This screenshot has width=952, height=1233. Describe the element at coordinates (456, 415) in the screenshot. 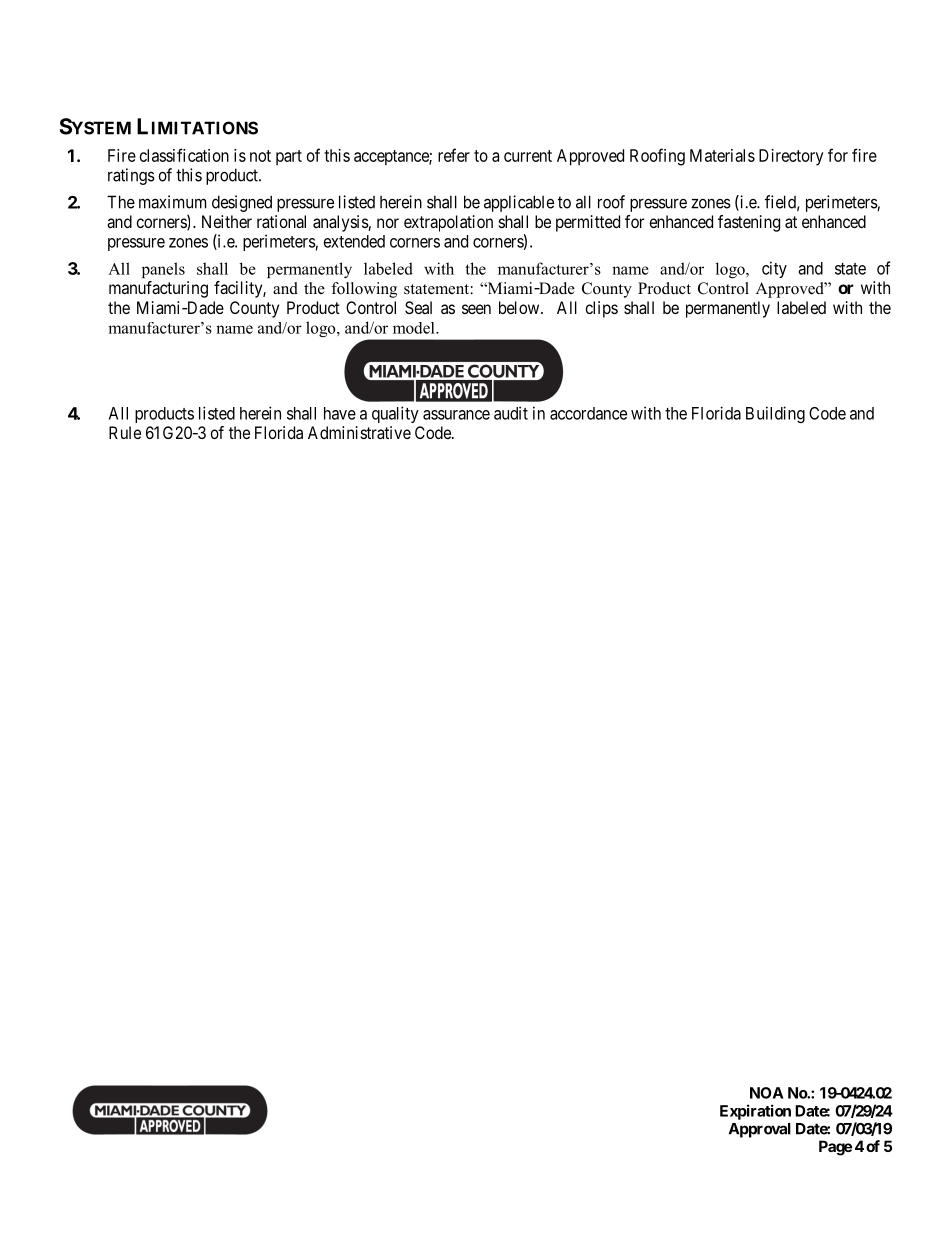

I see `assurance` at that location.
